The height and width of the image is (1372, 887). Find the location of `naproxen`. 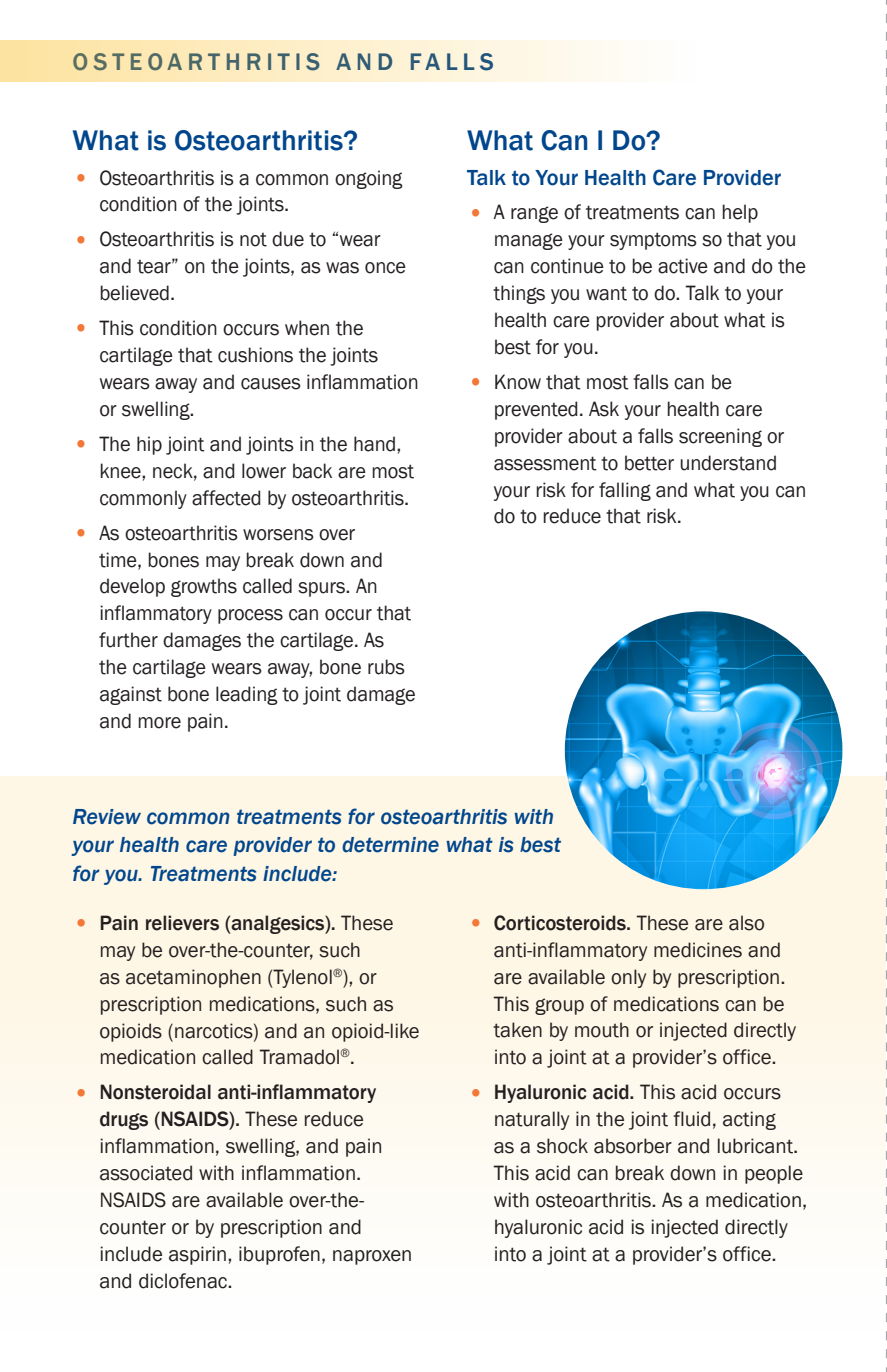

naproxen is located at coordinates (372, 1257).
